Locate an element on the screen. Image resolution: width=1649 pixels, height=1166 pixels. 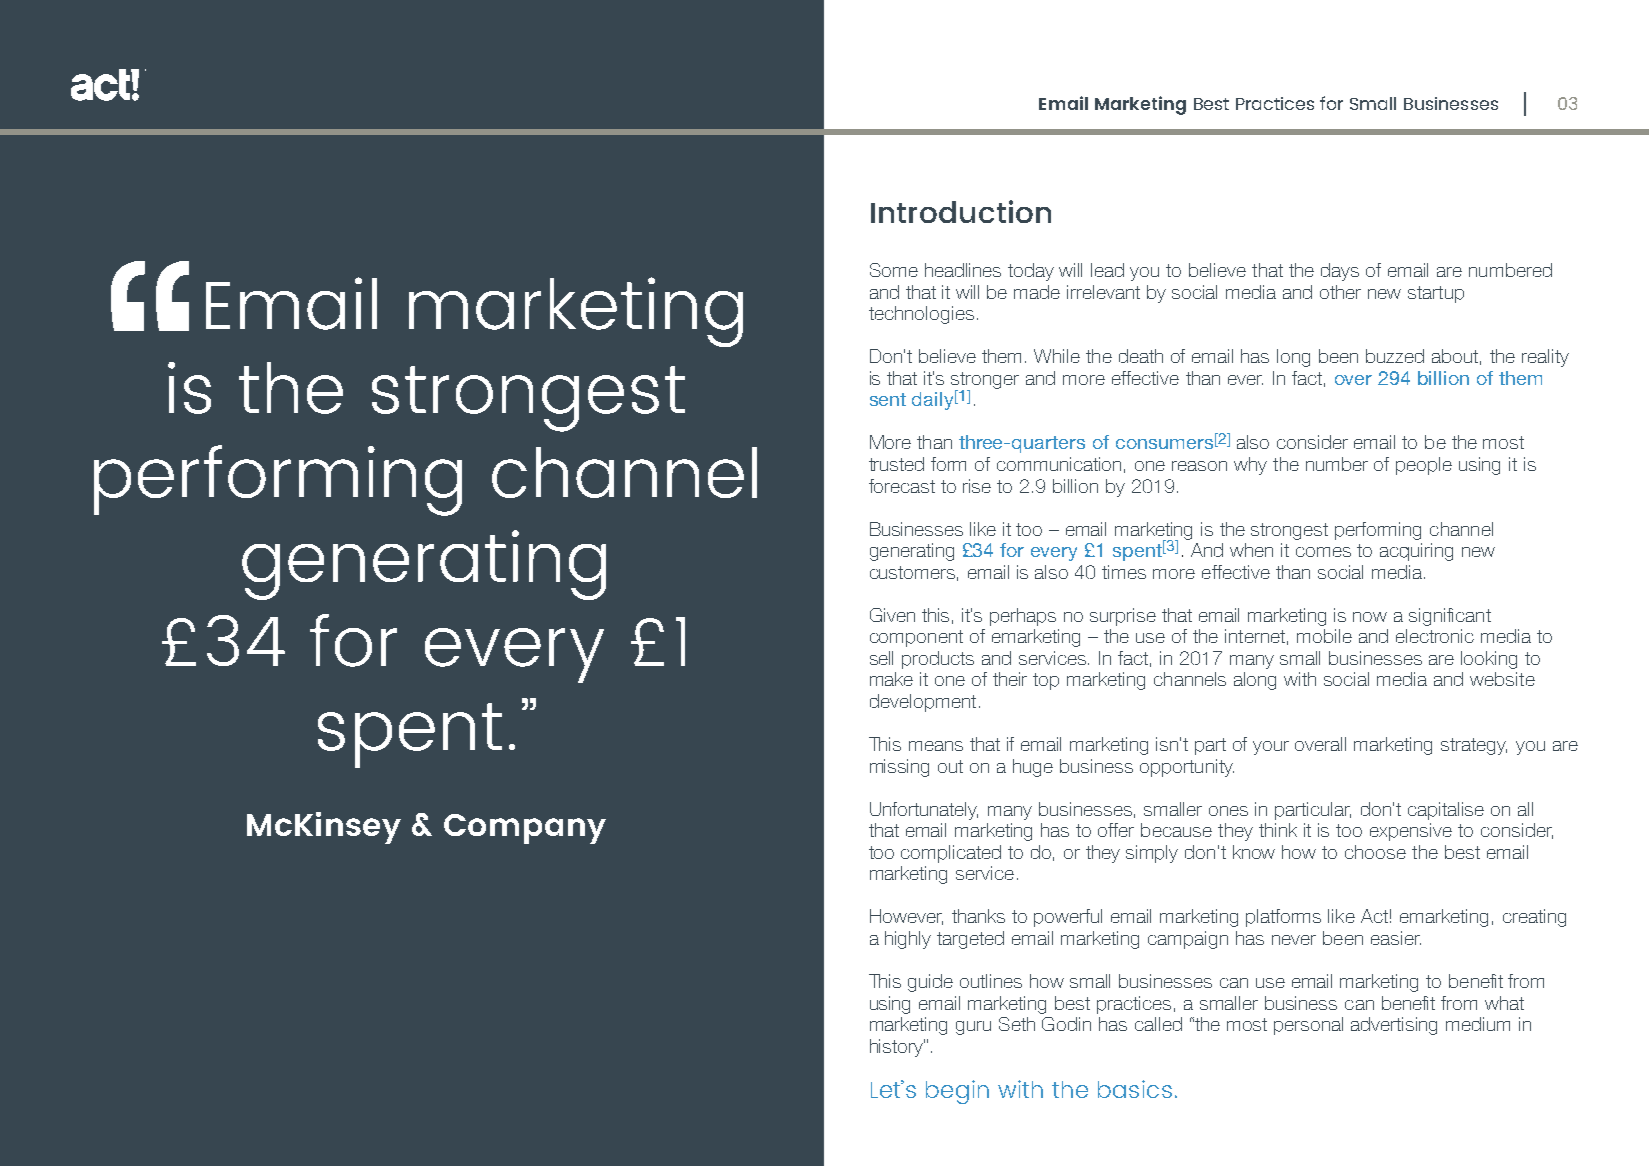
Some is located at coordinates (894, 270).
